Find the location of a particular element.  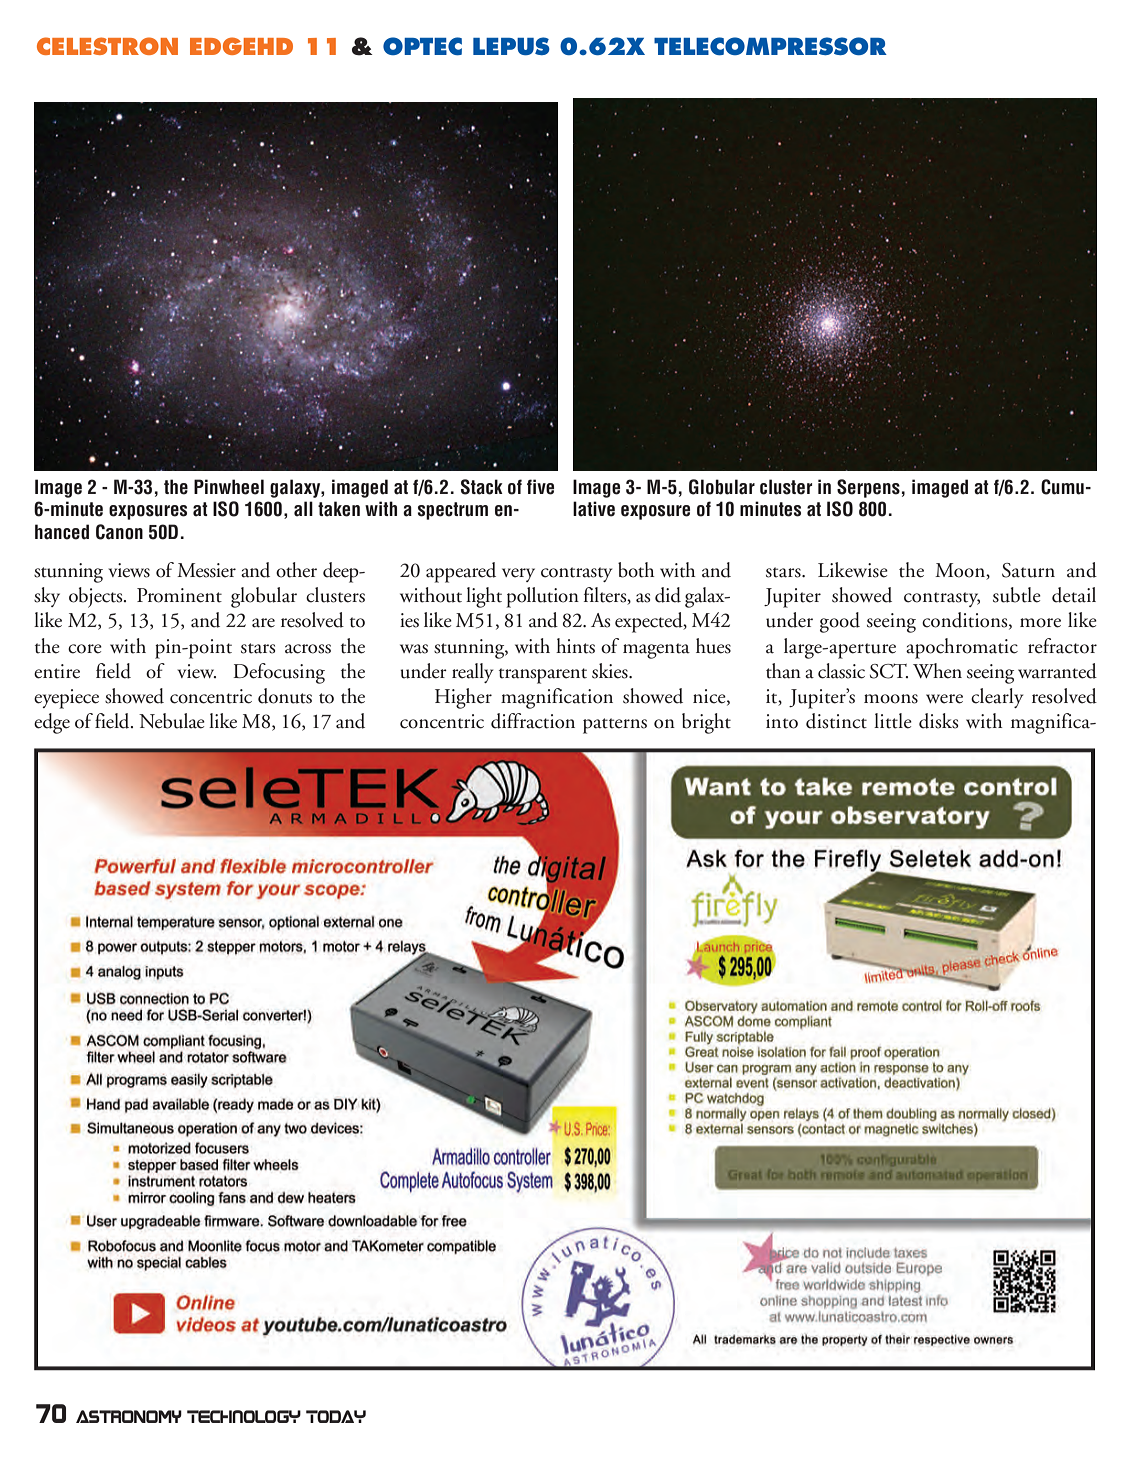

CELESTRON is located at coordinates (107, 46).
